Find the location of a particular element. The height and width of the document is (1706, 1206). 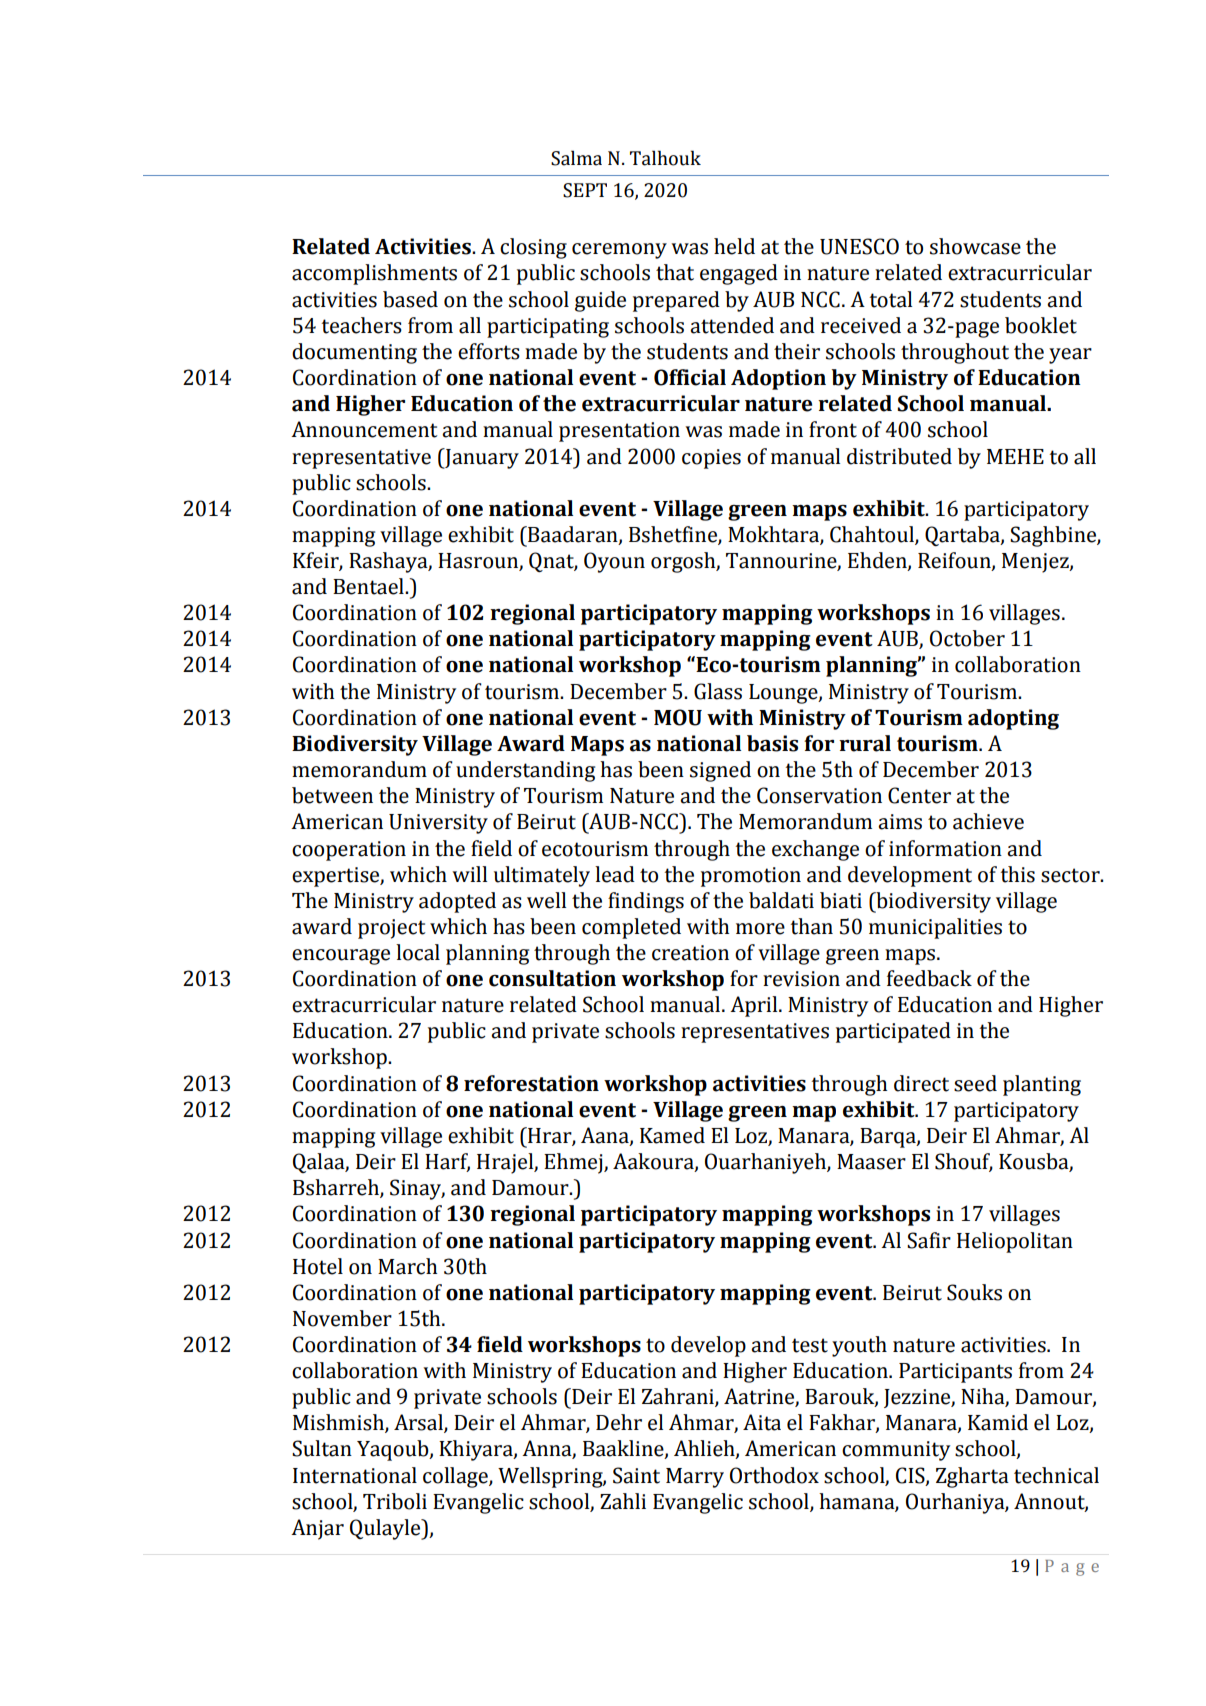

achieve is located at coordinates (988, 821).
